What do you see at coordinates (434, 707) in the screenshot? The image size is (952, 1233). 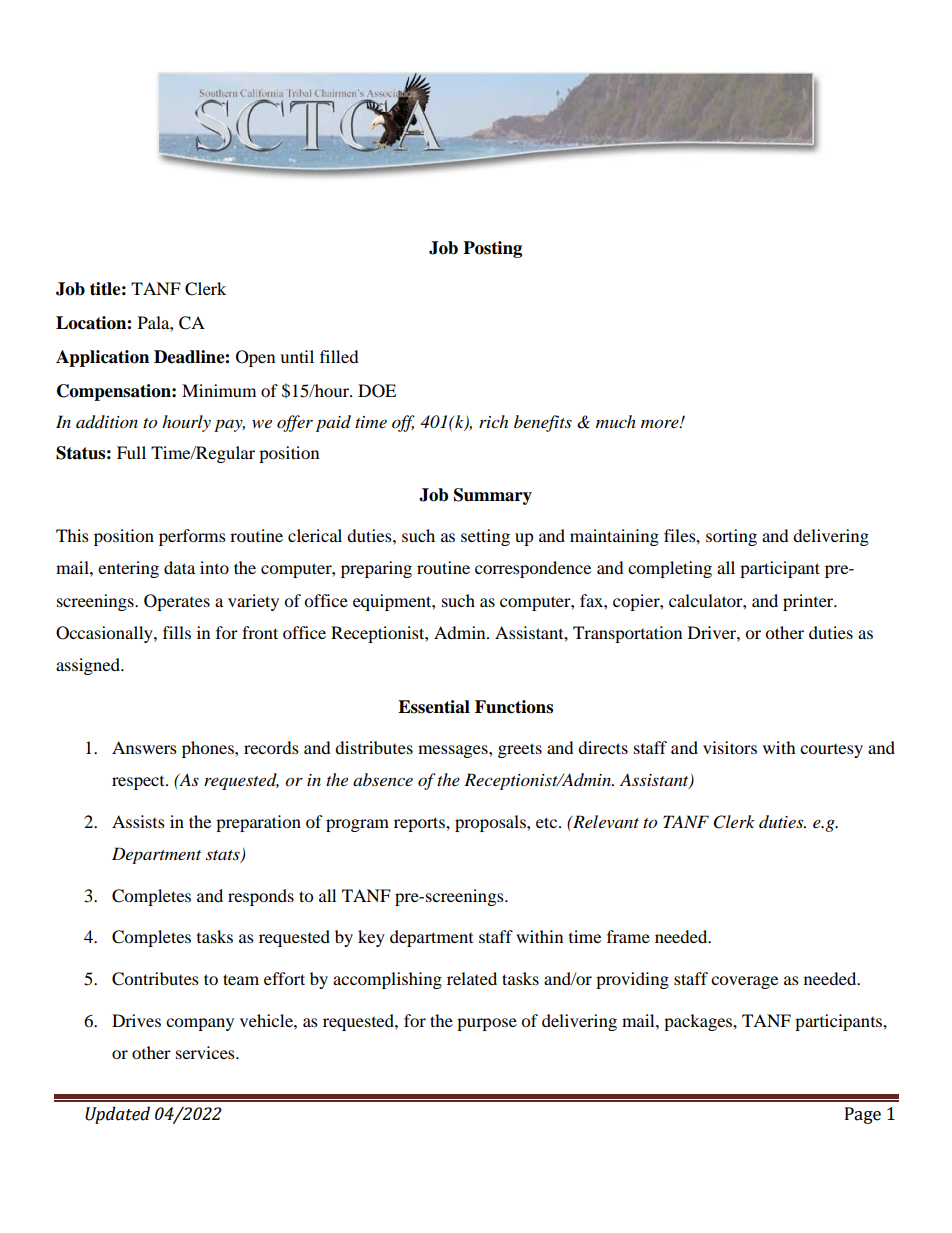 I see `Essential` at bounding box center [434, 707].
